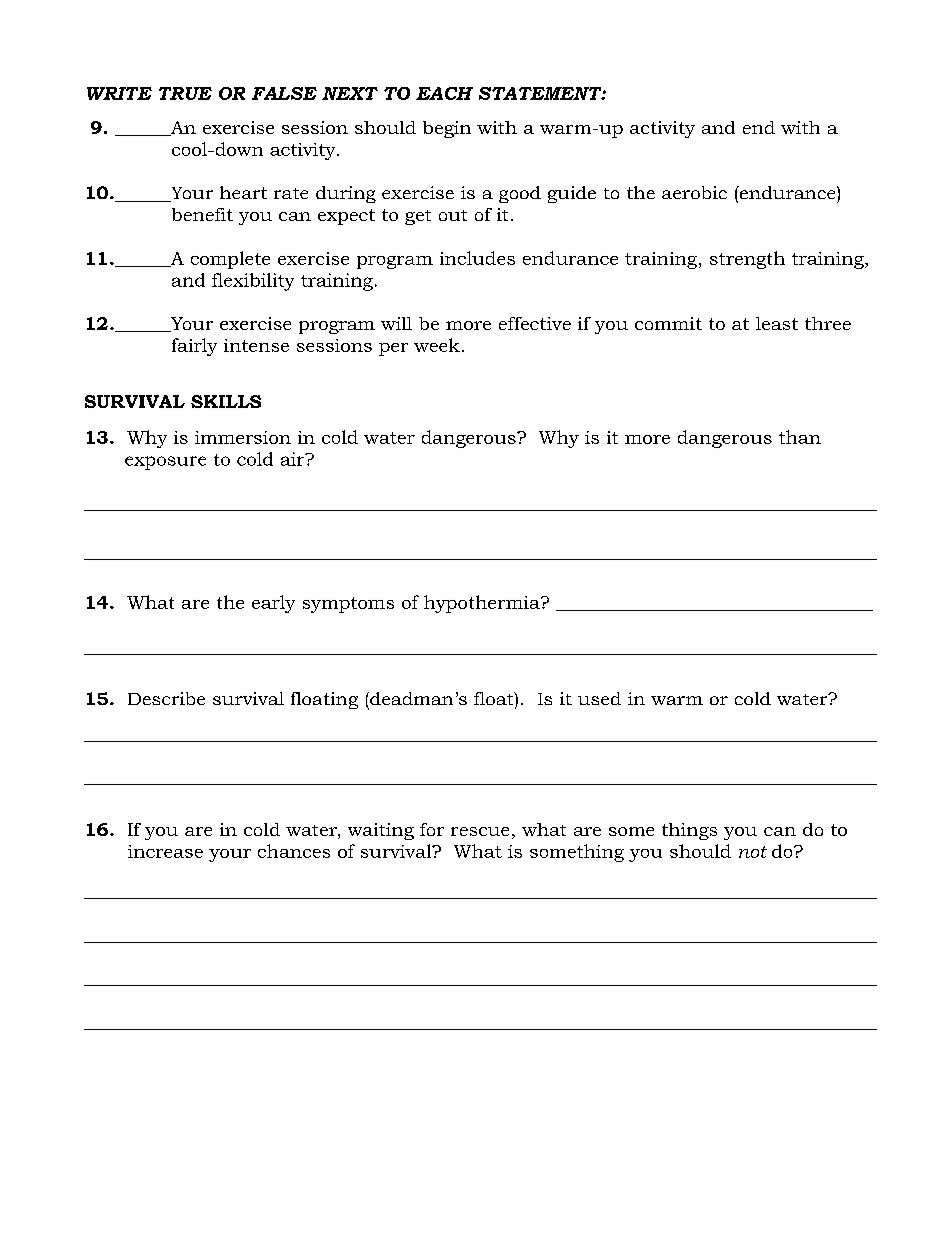 The height and width of the screenshot is (1233, 952). I want to click on rescue, so click(480, 831).
